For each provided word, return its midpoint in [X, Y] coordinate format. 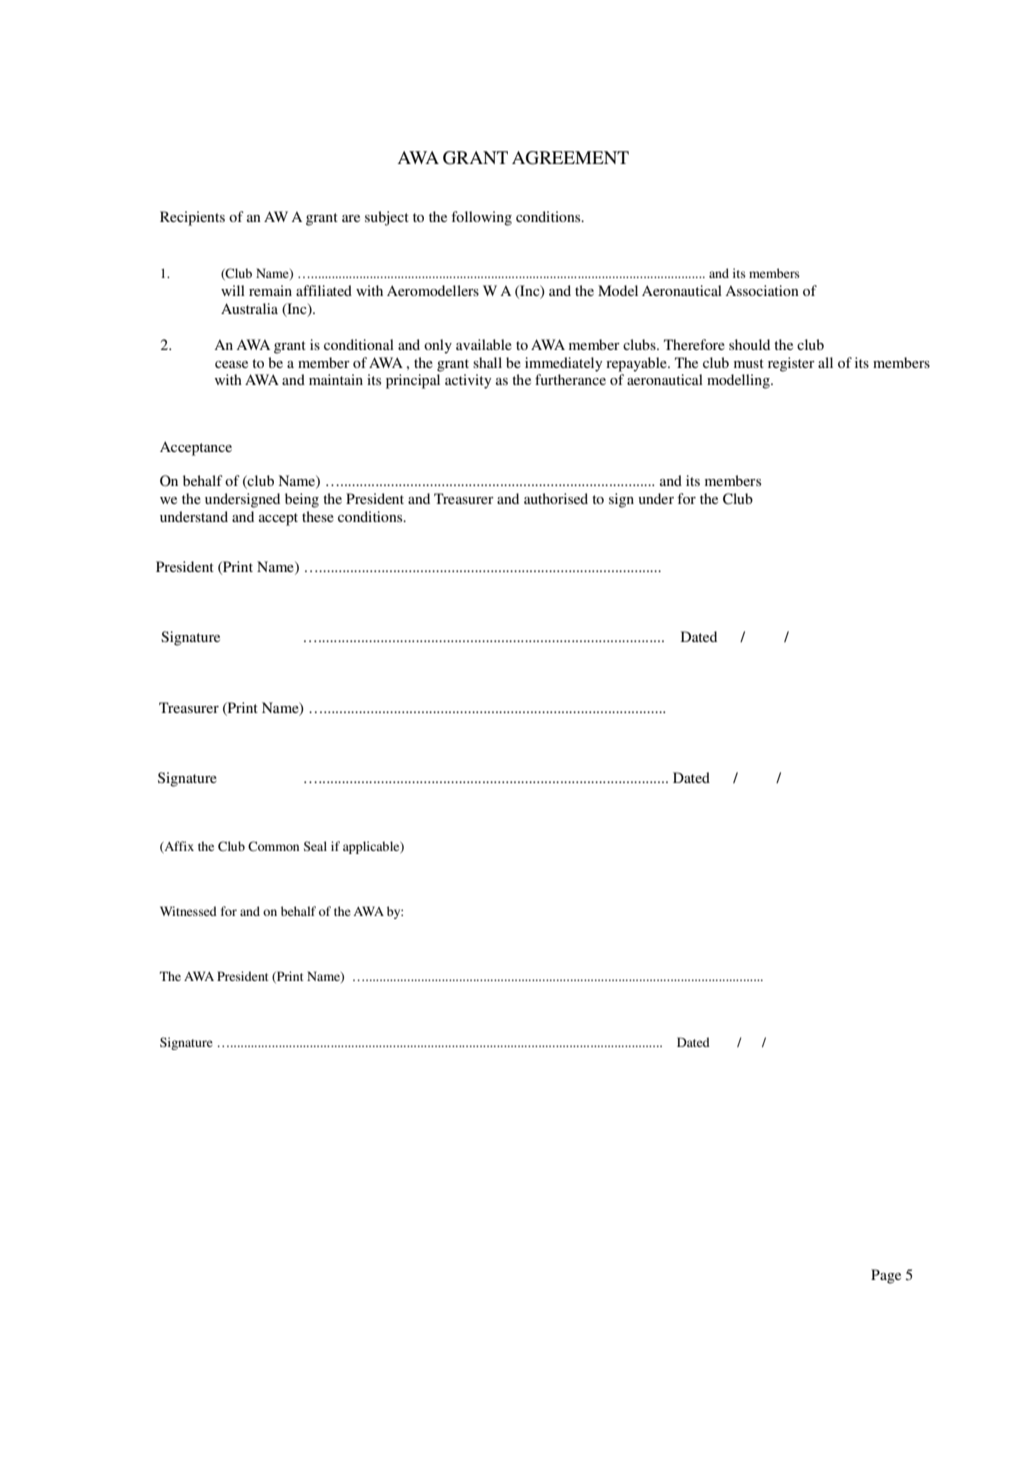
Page [886, 1276]
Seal [315, 846]
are [351, 218]
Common [273, 846]
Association [762, 290]
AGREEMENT [570, 158]
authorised [556, 498]
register [791, 364]
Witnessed [188, 911]
